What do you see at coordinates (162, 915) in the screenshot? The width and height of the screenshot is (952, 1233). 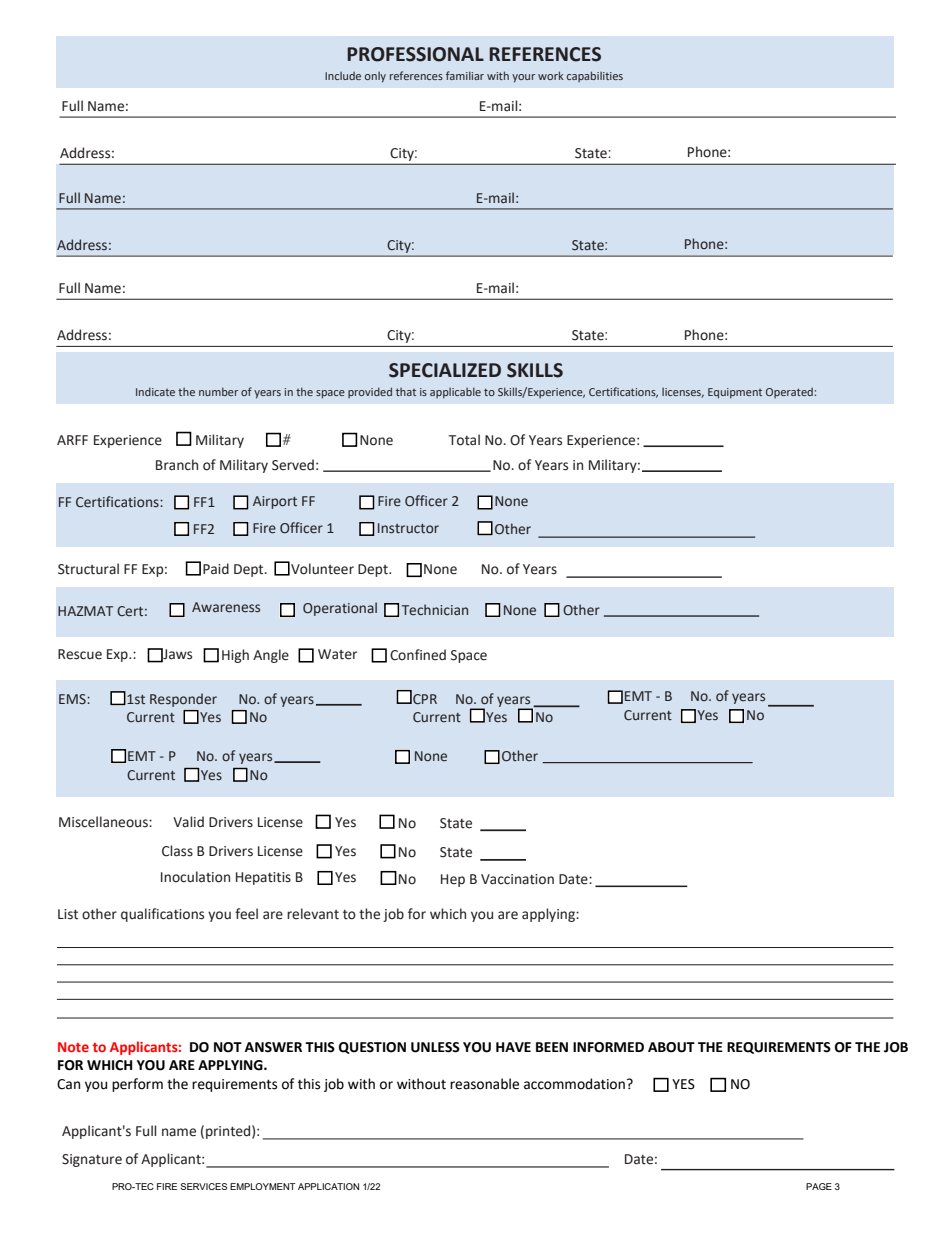 I see `qualifications` at bounding box center [162, 915].
